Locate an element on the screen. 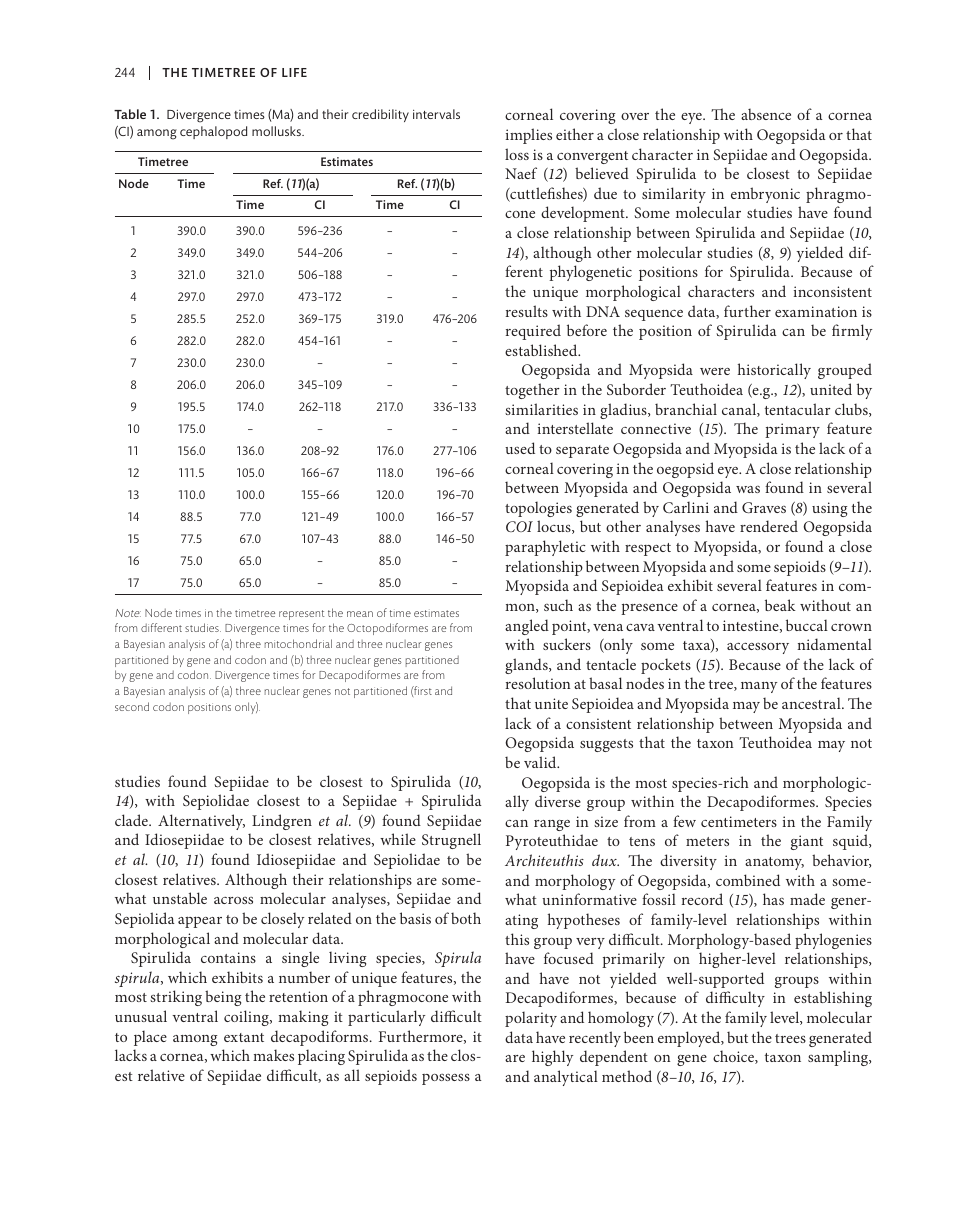  primary is located at coordinates (792, 430).
